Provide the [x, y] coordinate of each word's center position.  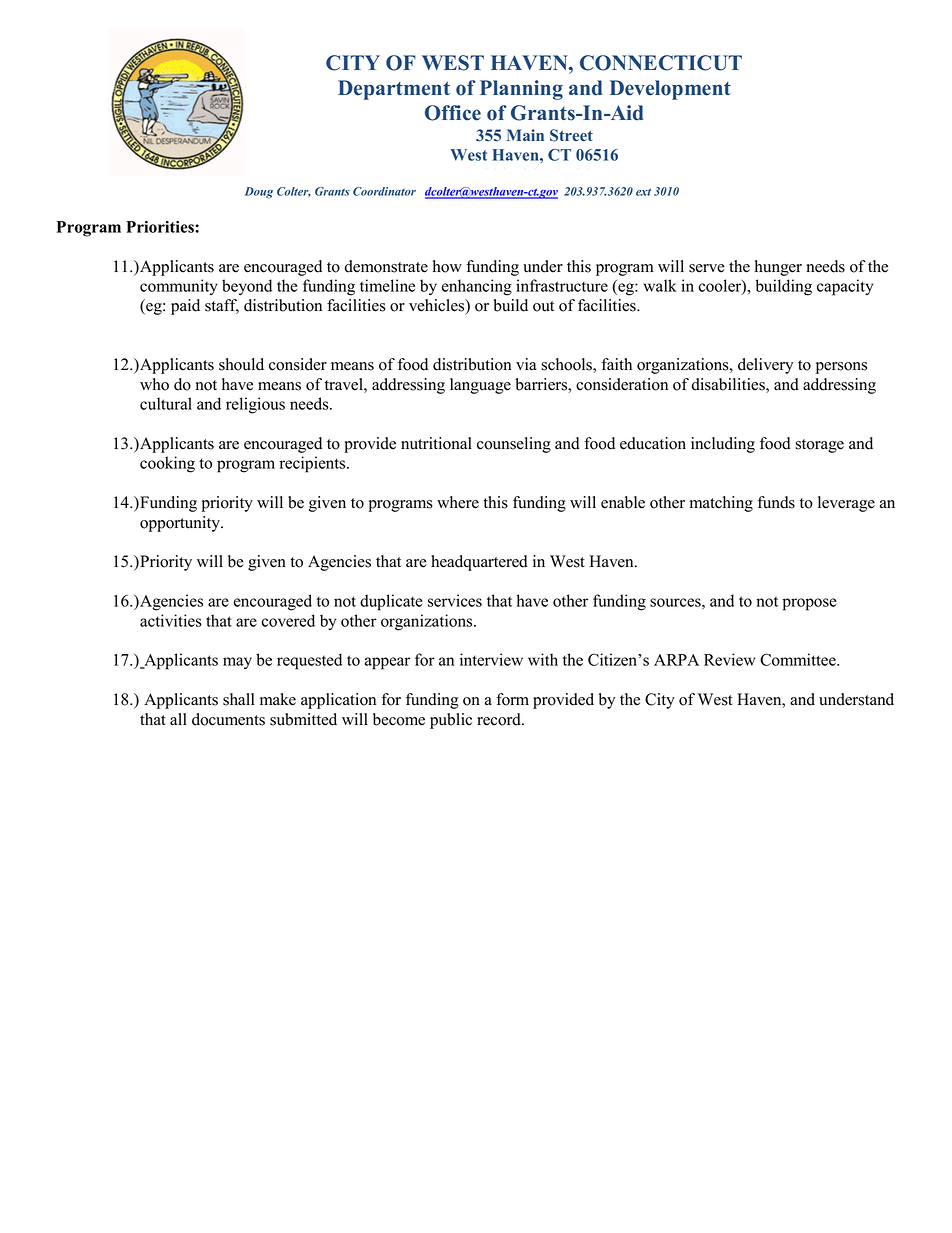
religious [255, 405]
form [512, 699]
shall [239, 699]
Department [394, 90]
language [480, 386]
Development [670, 90]
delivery [765, 366]
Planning [521, 90]
